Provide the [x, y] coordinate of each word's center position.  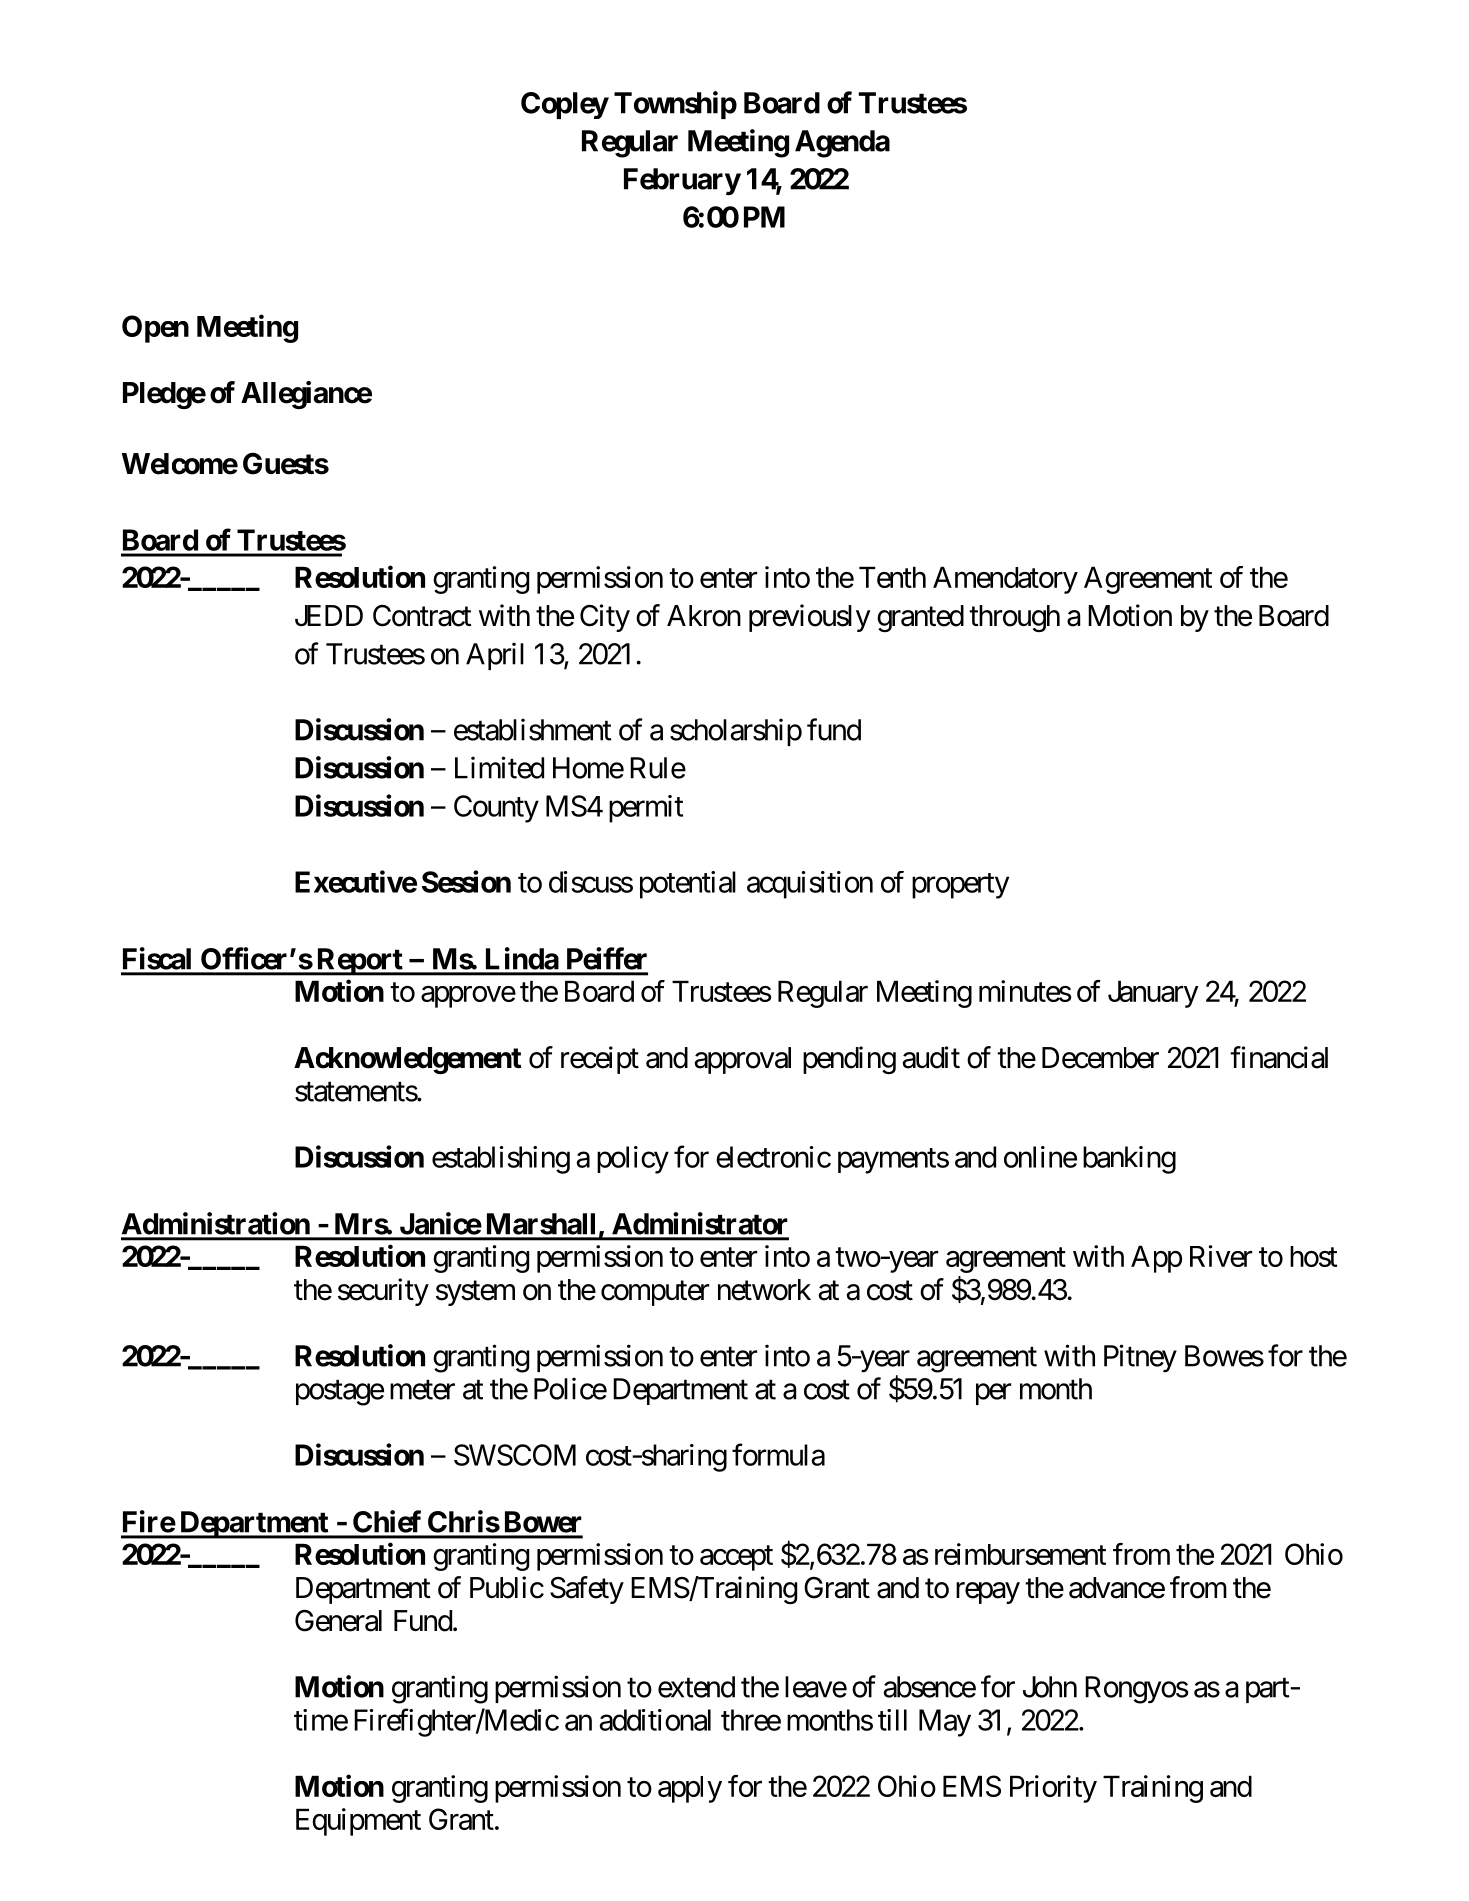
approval [742, 1060]
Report [359, 962]
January [1153, 994]
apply [690, 1789]
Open [155, 329]
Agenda [842, 144]
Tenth [892, 577]
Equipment [358, 1822]
